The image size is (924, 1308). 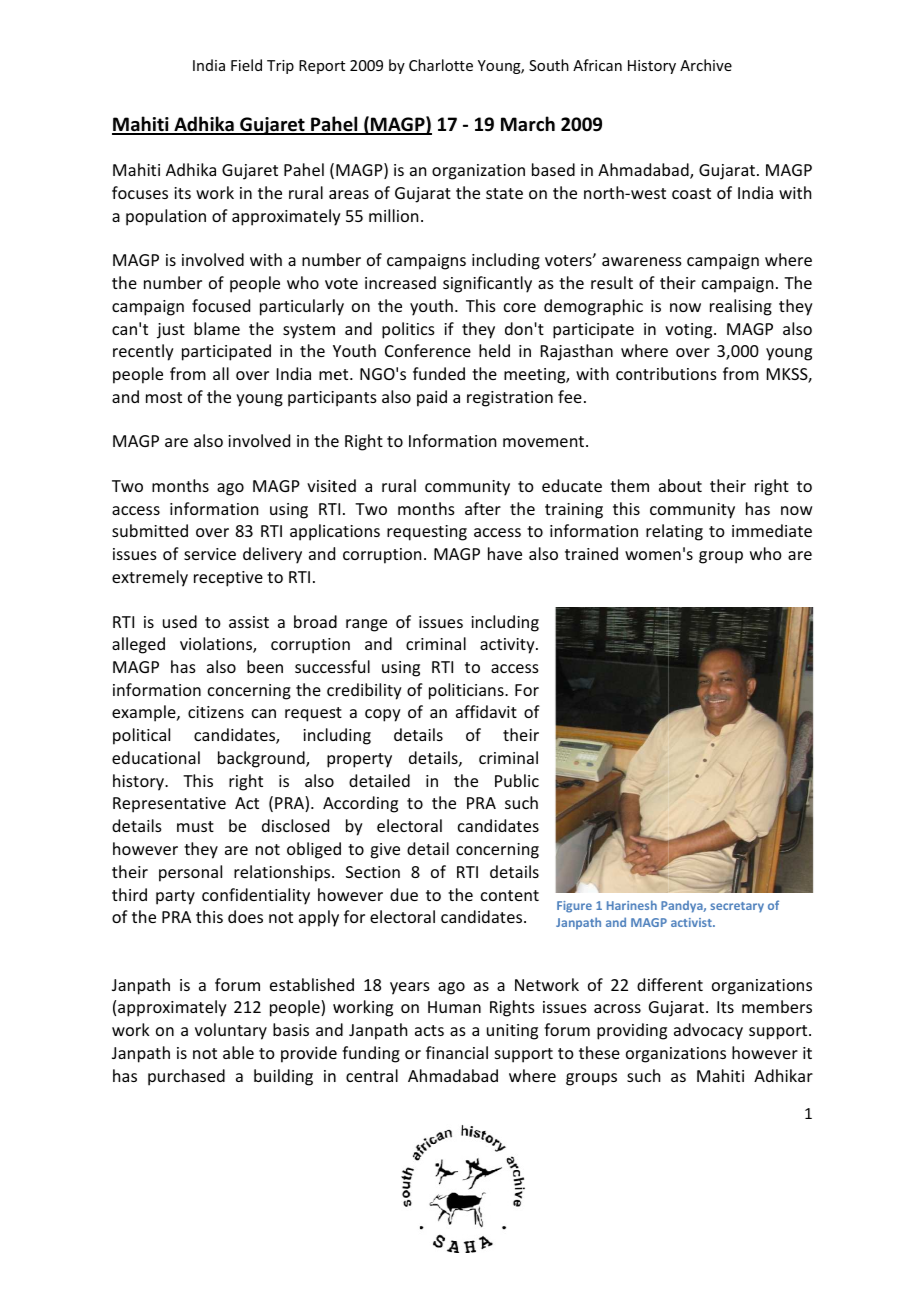 What do you see at coordinates (150, 578) in the screenshot?
I see `extremely` at bounding box center [150, 578].
